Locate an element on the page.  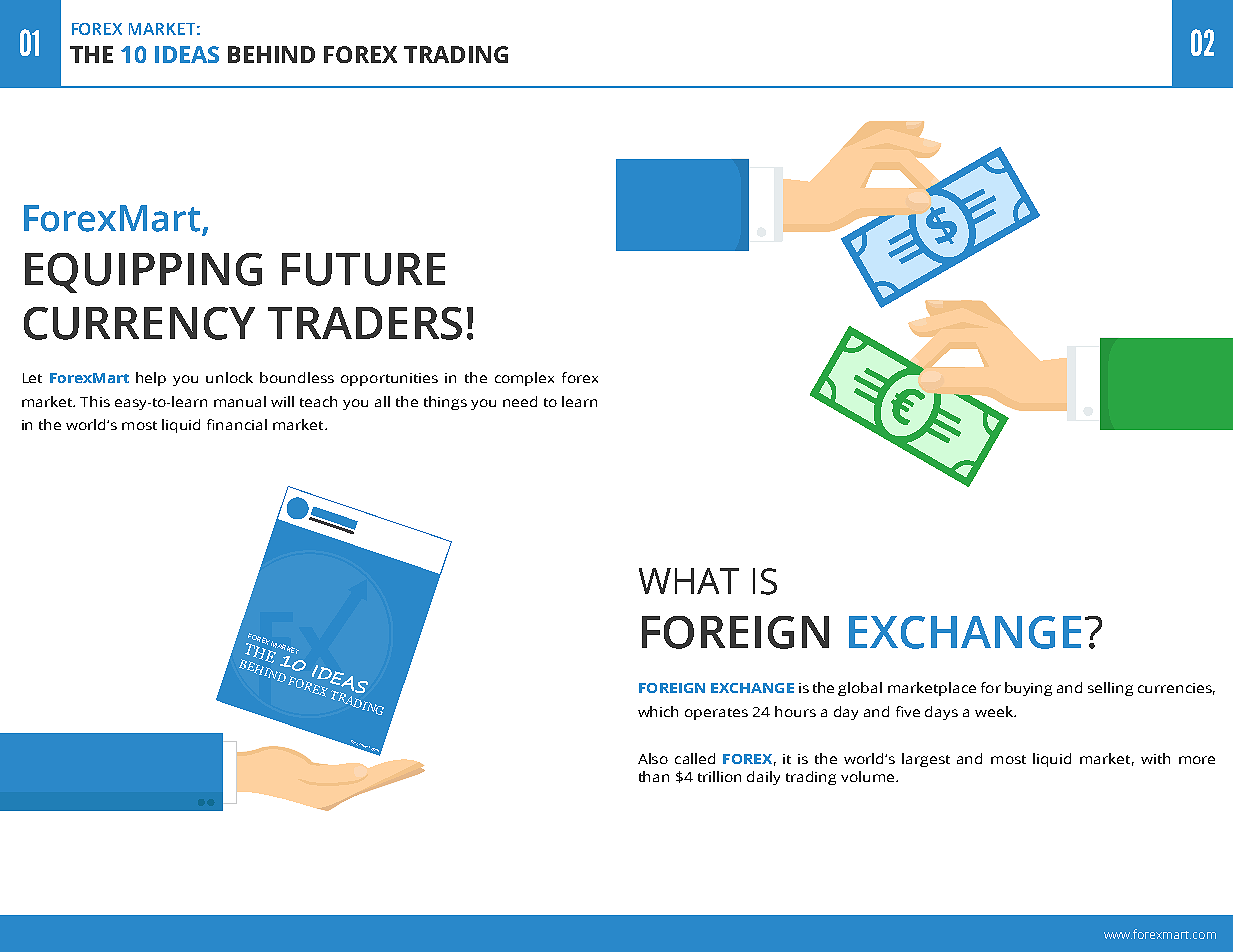
complex is located at coordinates (524, 379).
